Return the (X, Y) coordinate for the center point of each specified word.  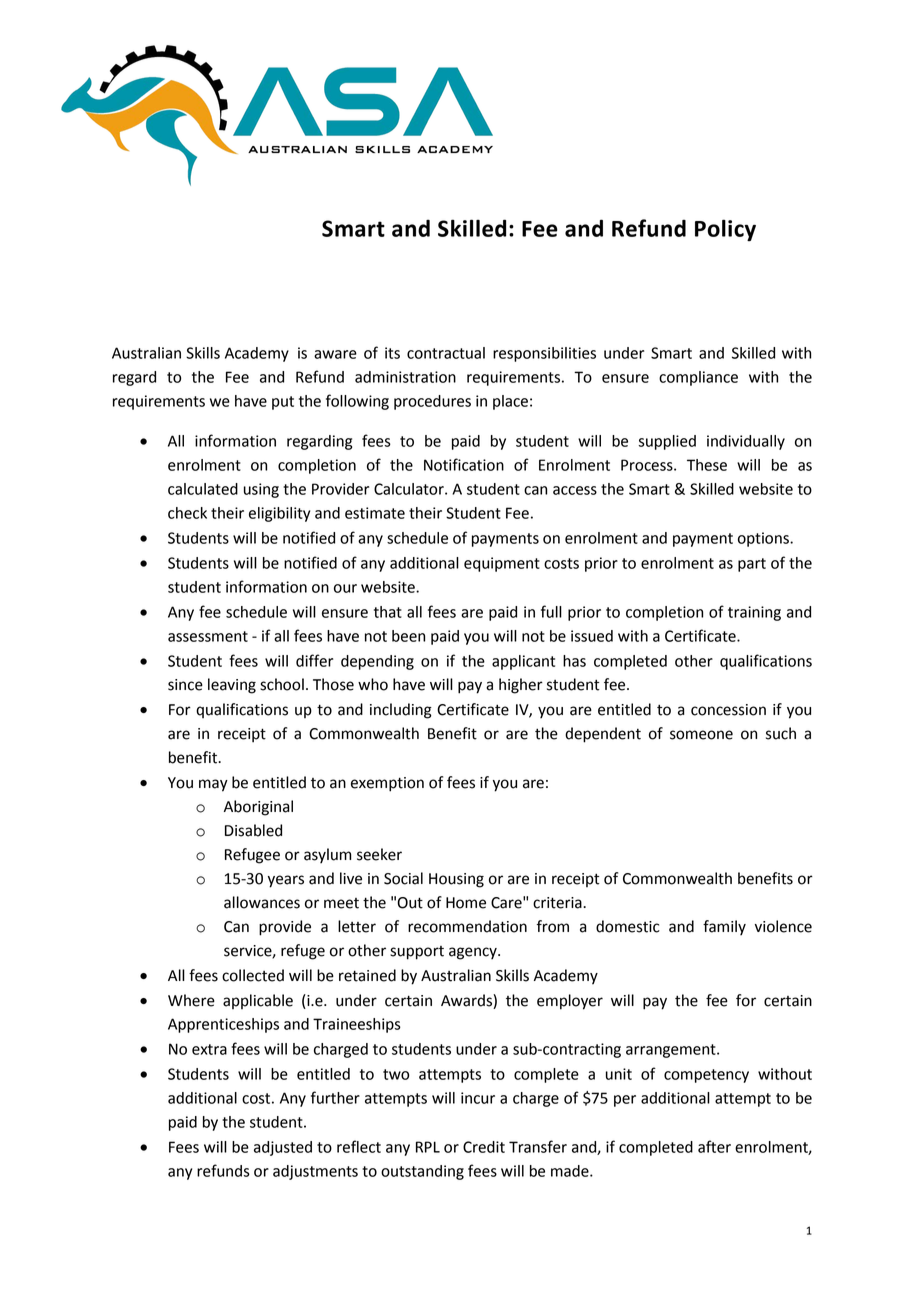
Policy (725, 230)
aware (335, 354)
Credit (484, 1147)
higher (521, 686)
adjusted (283, 1148)
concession (728, 710)
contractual (446, 353)
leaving (232, 686)
